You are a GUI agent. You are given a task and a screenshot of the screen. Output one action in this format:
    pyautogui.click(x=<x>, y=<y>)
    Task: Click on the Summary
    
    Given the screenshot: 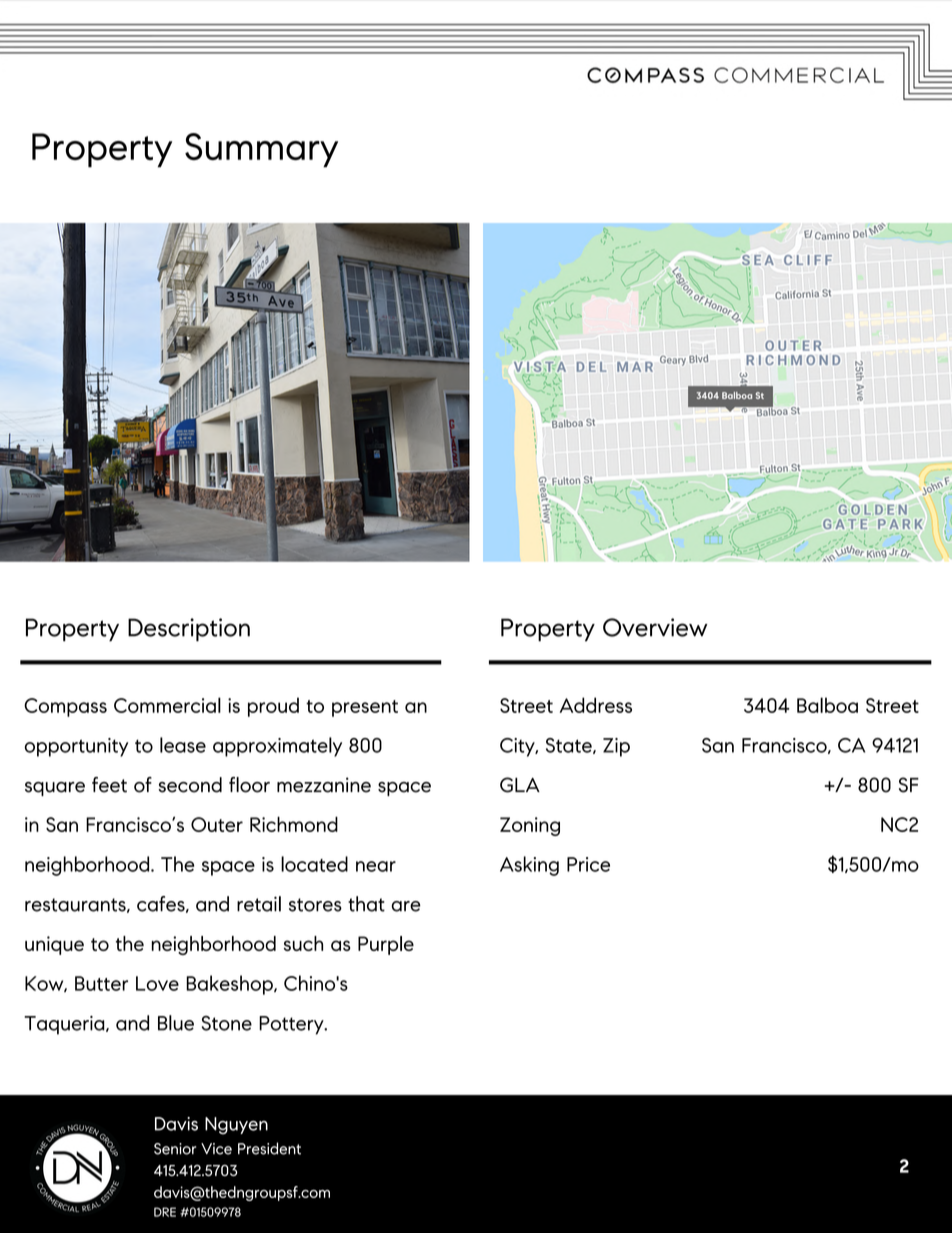 What is the action you would take?
    pyautogui.click(x=261, y=150)
